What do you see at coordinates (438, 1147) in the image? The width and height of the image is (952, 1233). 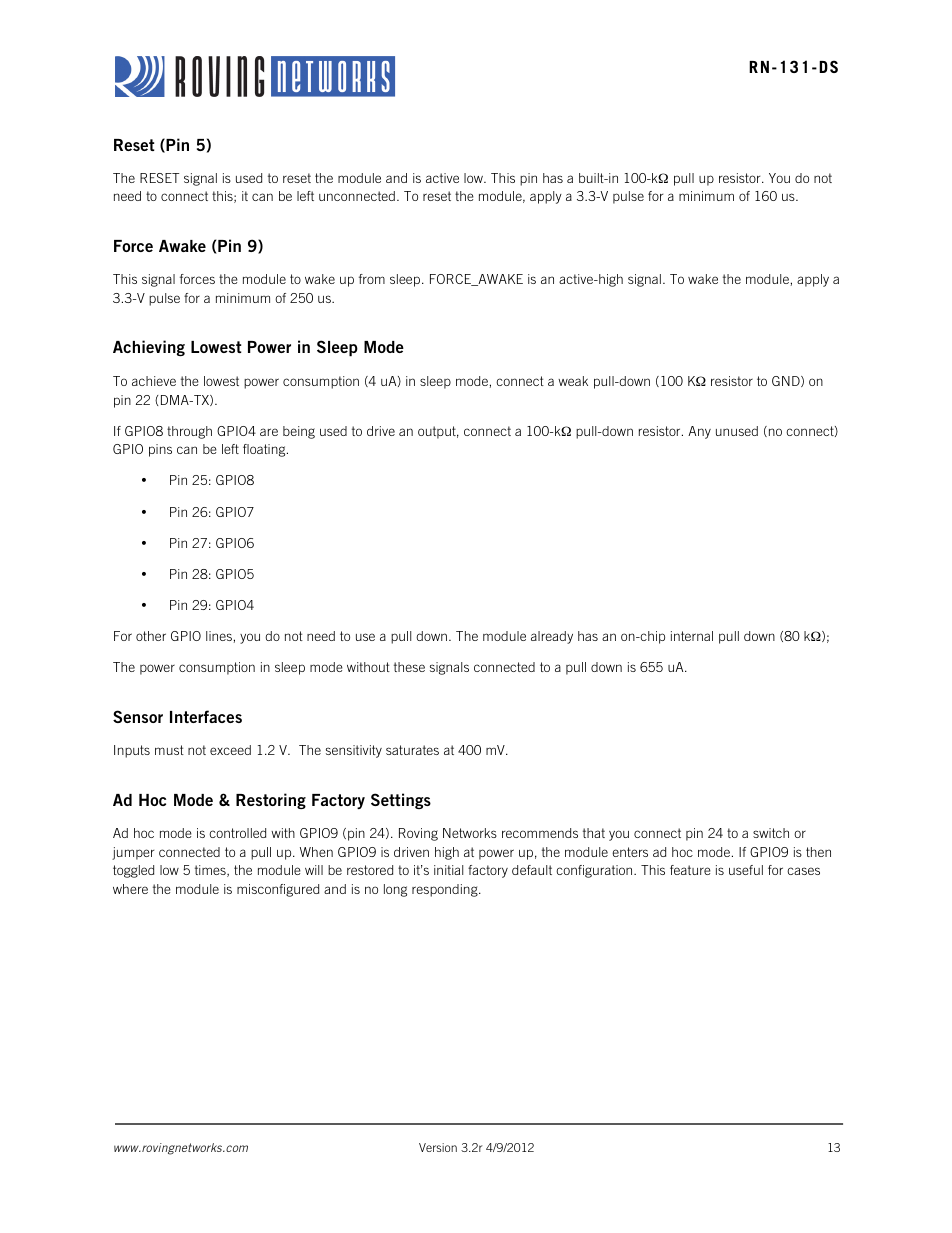 I see `Version` at bounding box center [438, 1147].
